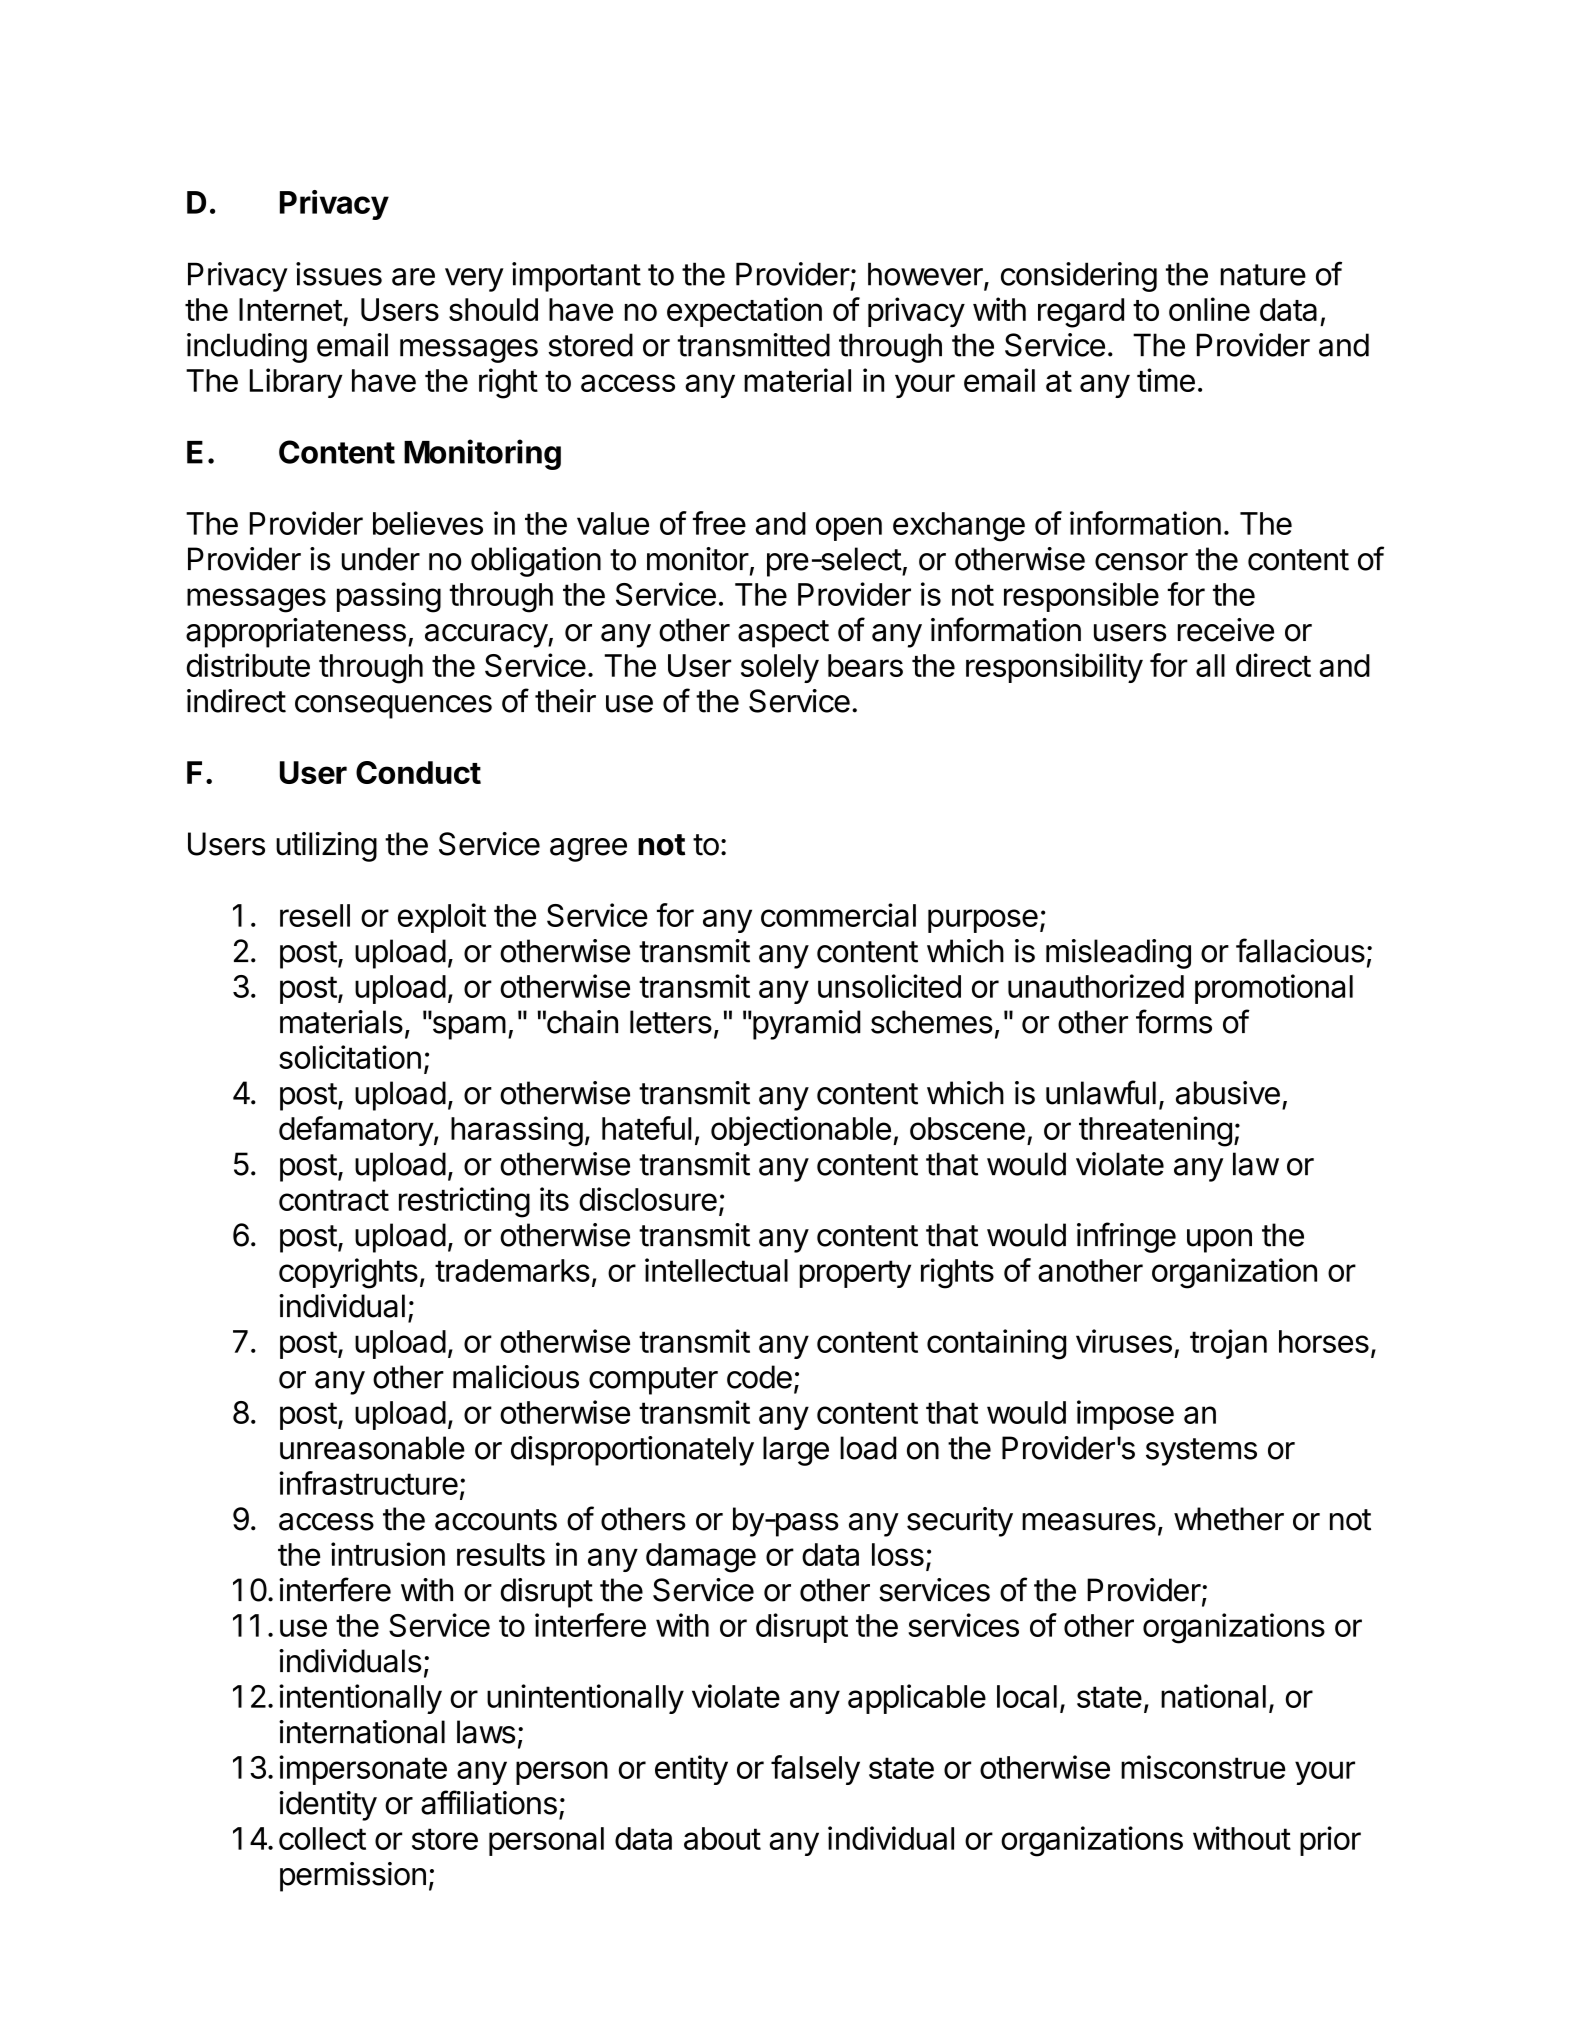  I want to click on receive, so click(1226, 630).
